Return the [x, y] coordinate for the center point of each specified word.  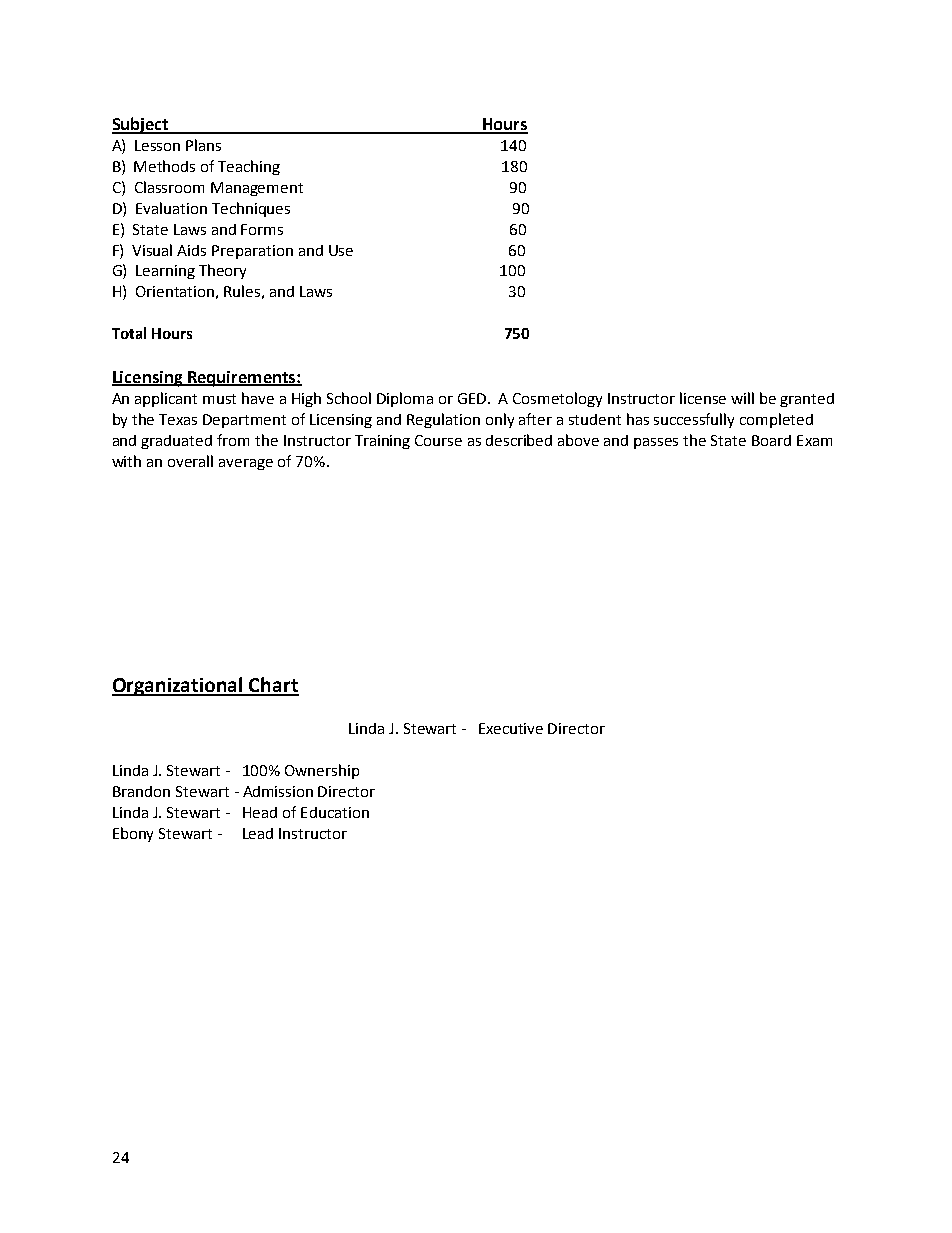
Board [771, 440]
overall [190, 461]
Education [335, 812]
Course [438, 440]
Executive [511, 728]
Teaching [249, 167]
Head [260, 812]
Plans [203, 145]
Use [341, 250]
